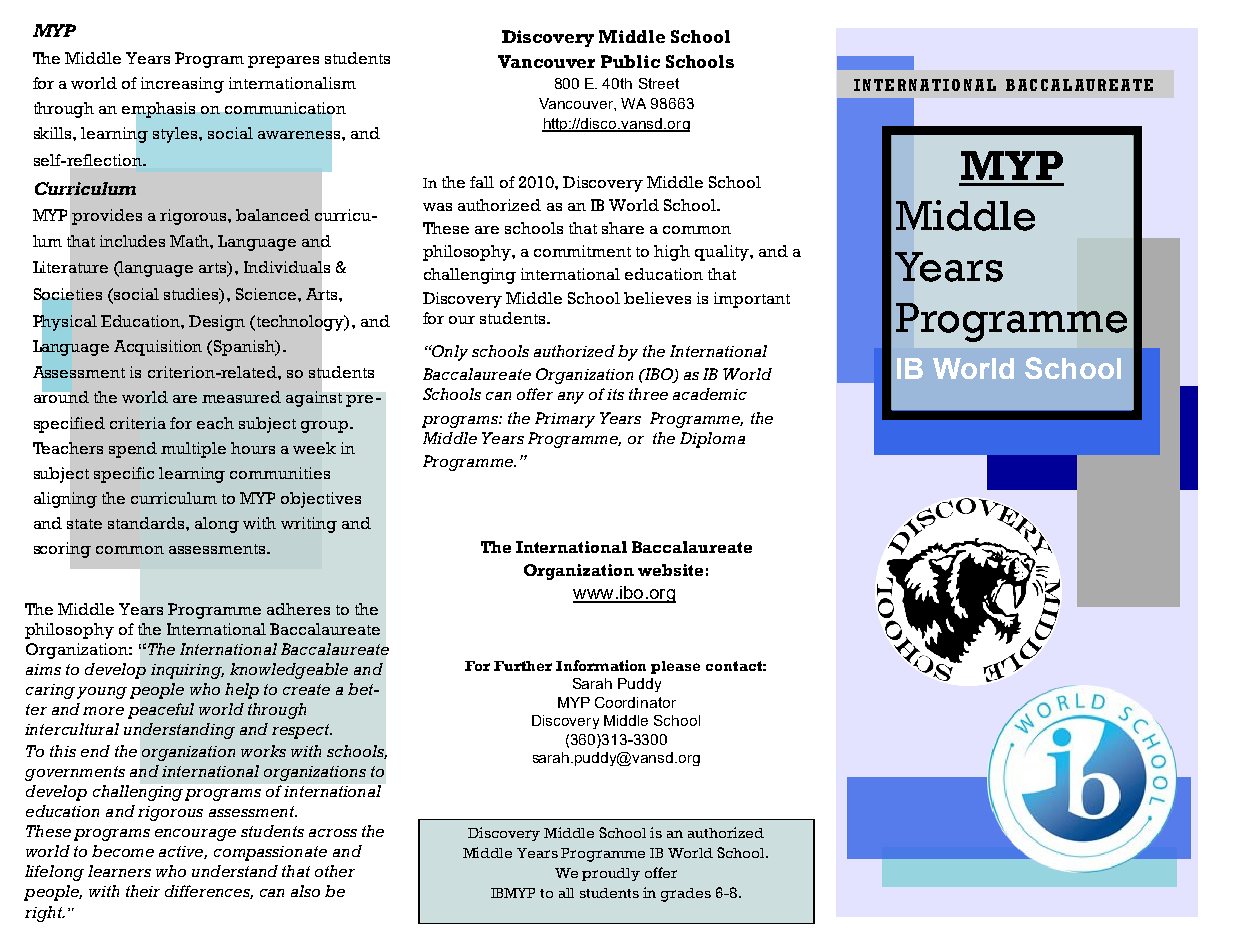 The image size is (1233, 952). I want to click on adheres, so click(298, 609).
